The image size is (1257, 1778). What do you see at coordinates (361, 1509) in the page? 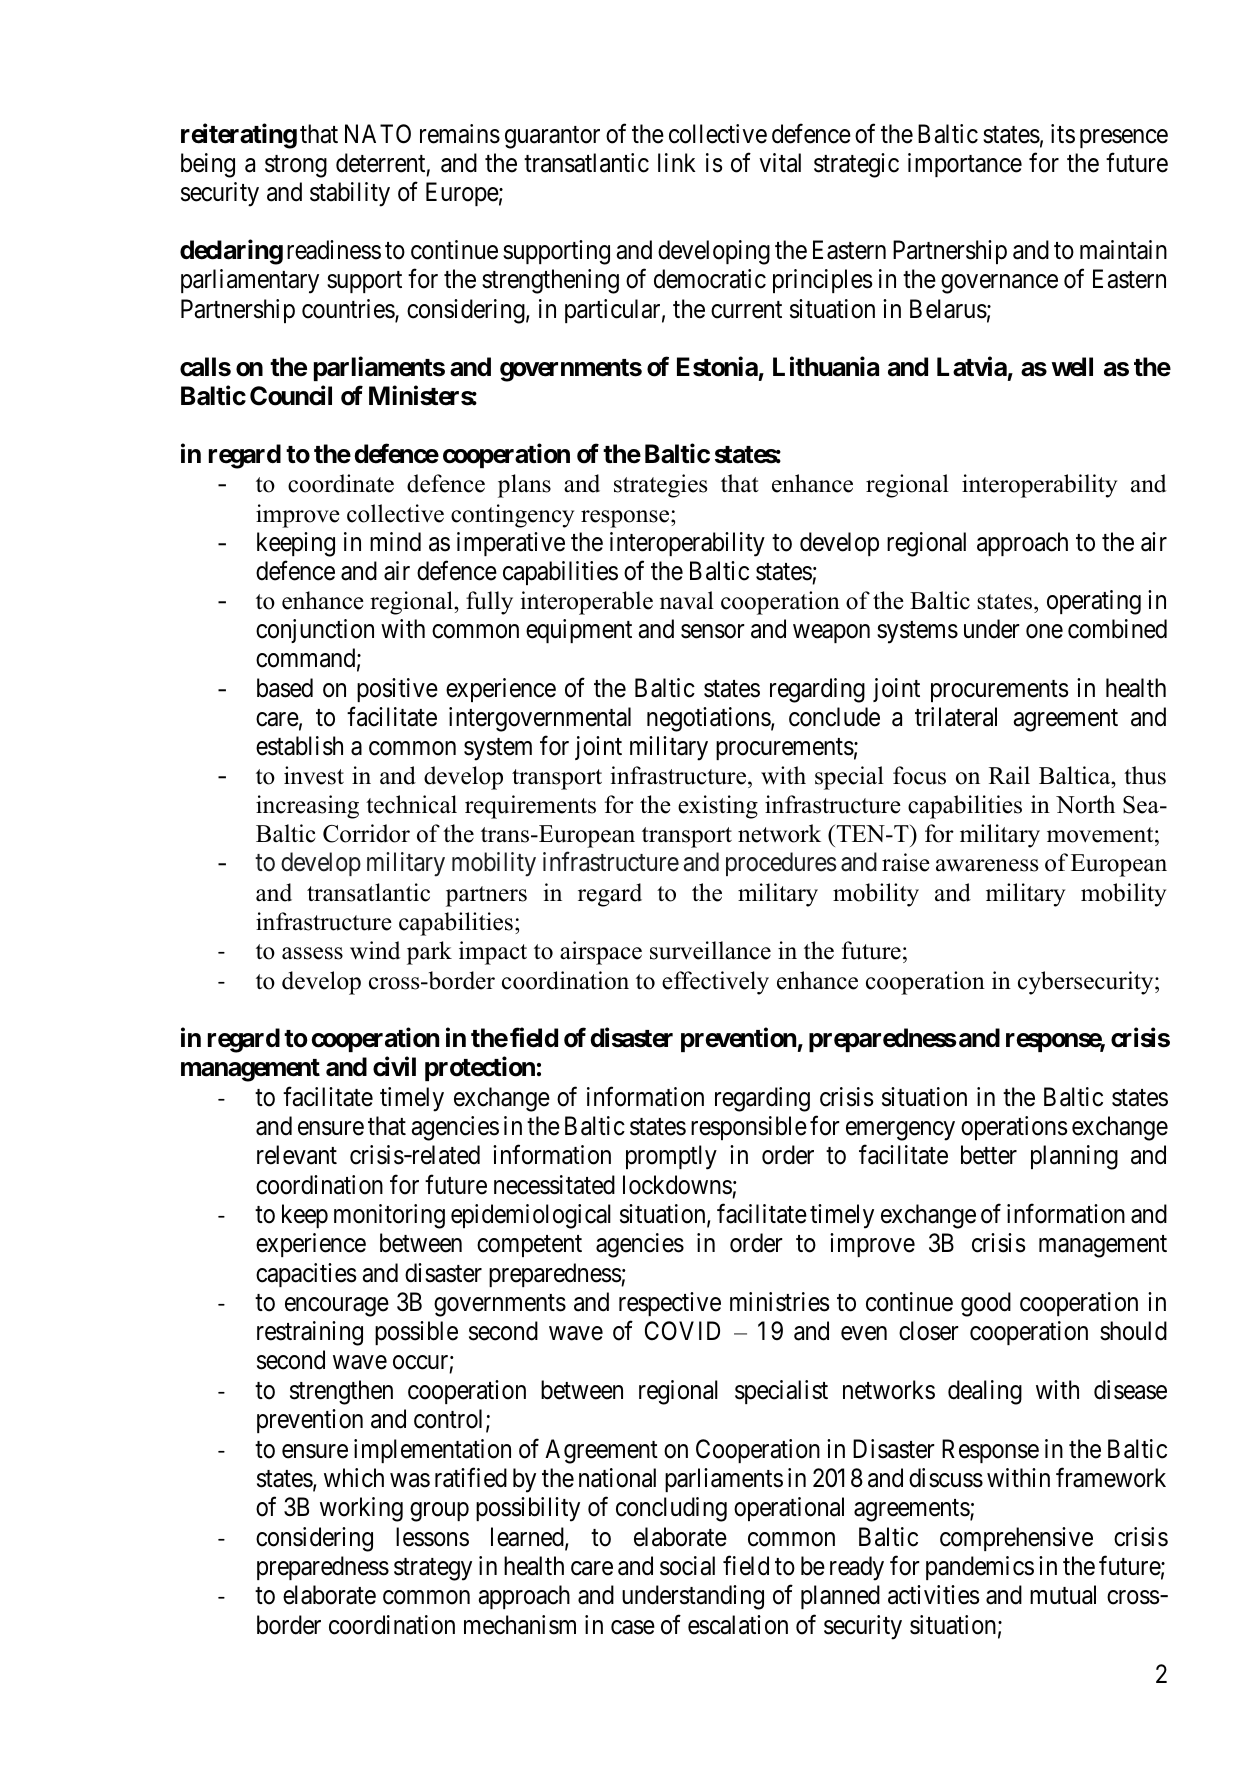
I see `working` at bounding box center [361, 1509].
